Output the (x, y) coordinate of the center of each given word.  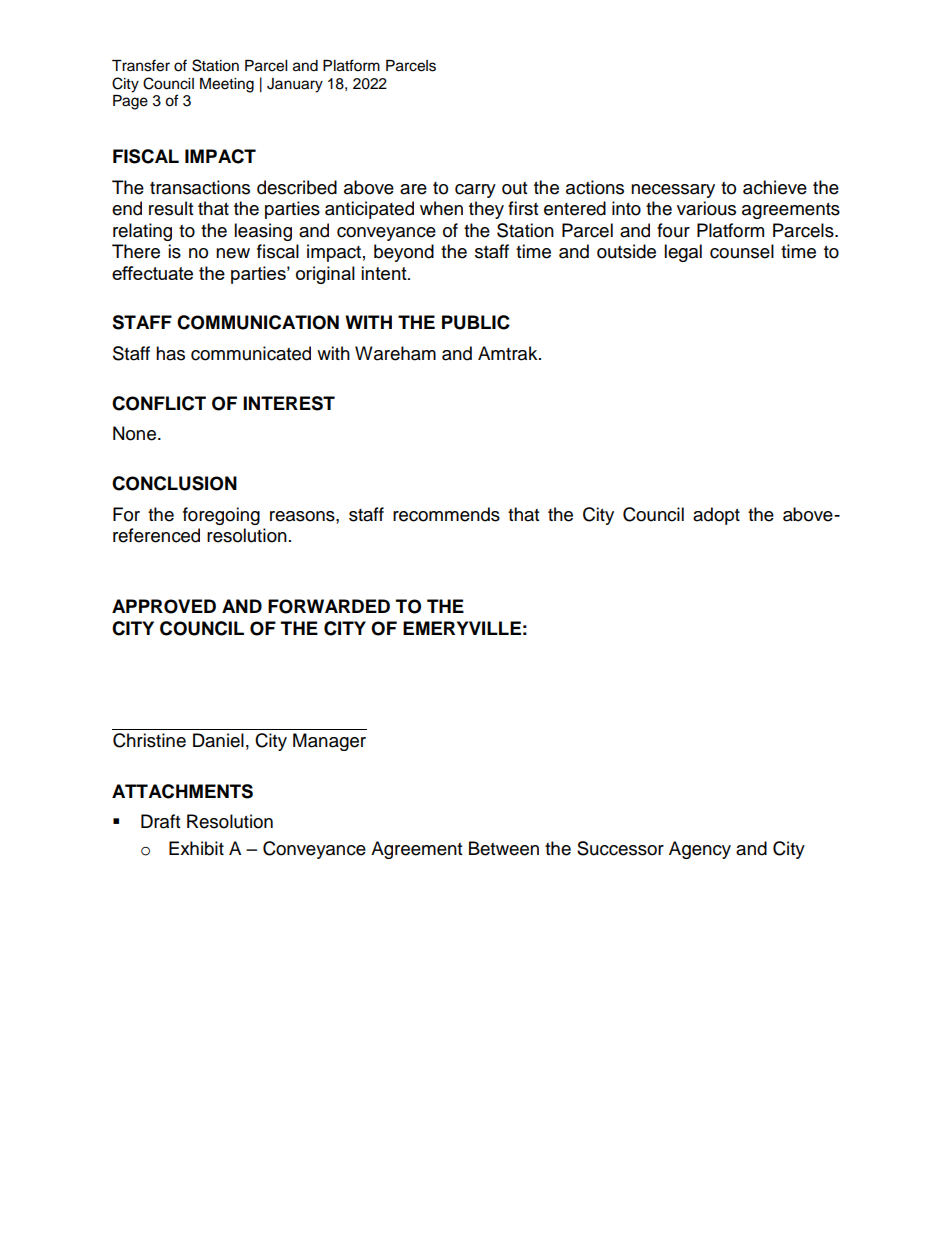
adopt (716, 516)
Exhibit (196, 848)
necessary (673, 191)
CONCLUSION (174, 483)
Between (504, 848)
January (295, 85)
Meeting (227, 85)
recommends (446, 514)
